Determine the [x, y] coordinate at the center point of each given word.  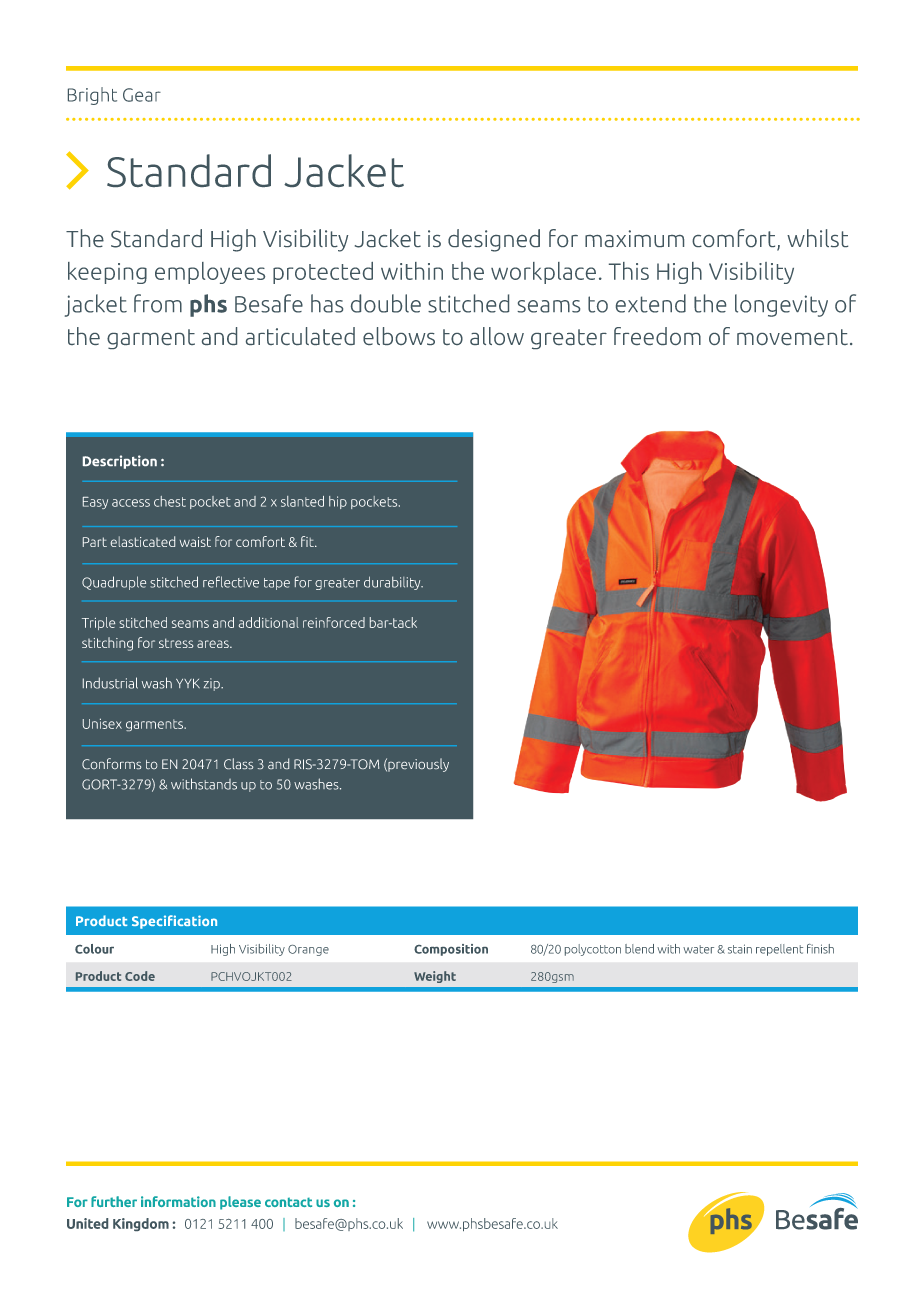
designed [494, 240]
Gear [142, 95]
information [178, 1201]
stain [740, 949]
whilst [817, 238]
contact [288, 1202]
